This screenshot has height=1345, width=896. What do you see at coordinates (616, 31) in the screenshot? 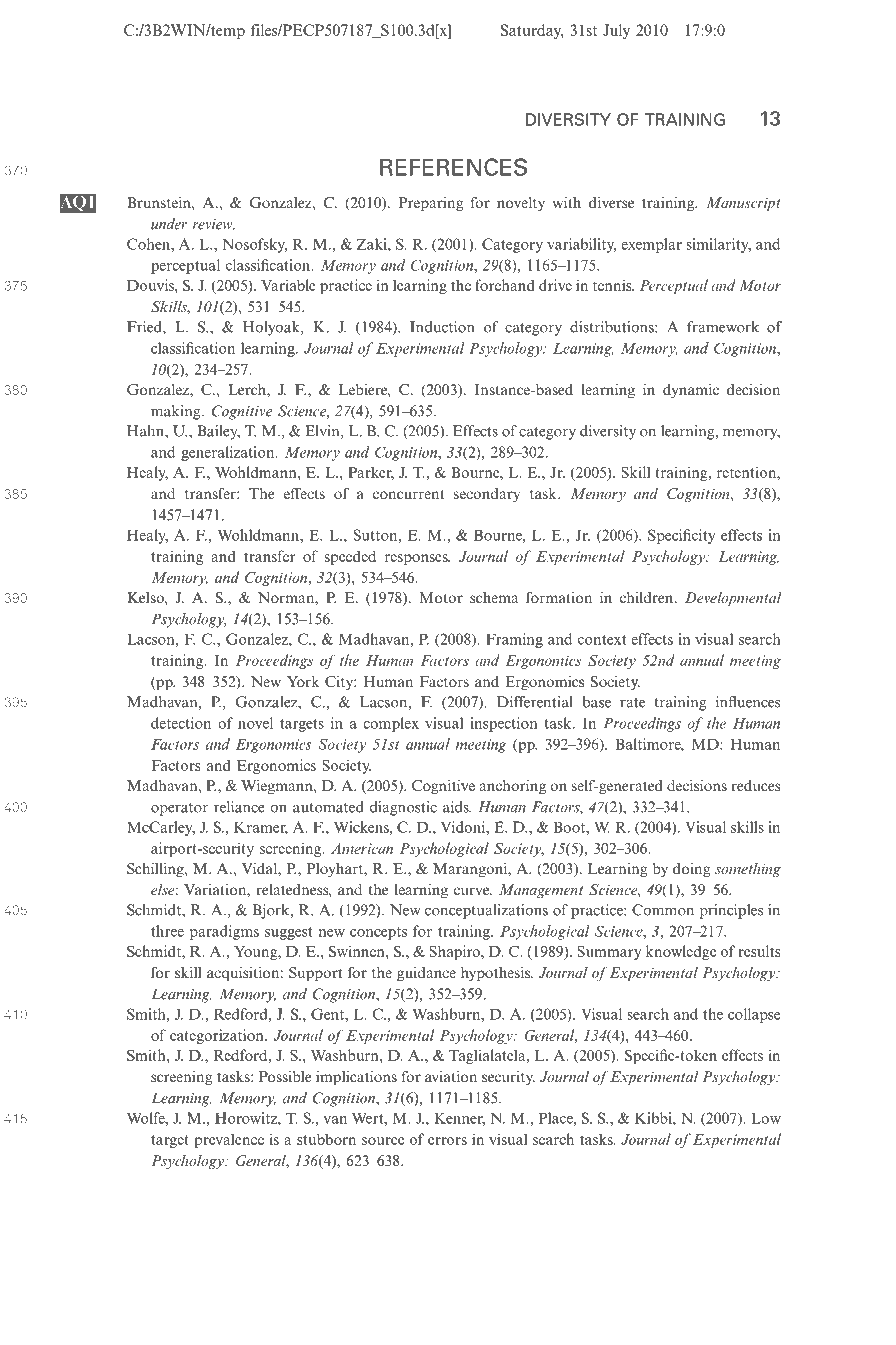
I see `July` at bounding box center [616, 31].
